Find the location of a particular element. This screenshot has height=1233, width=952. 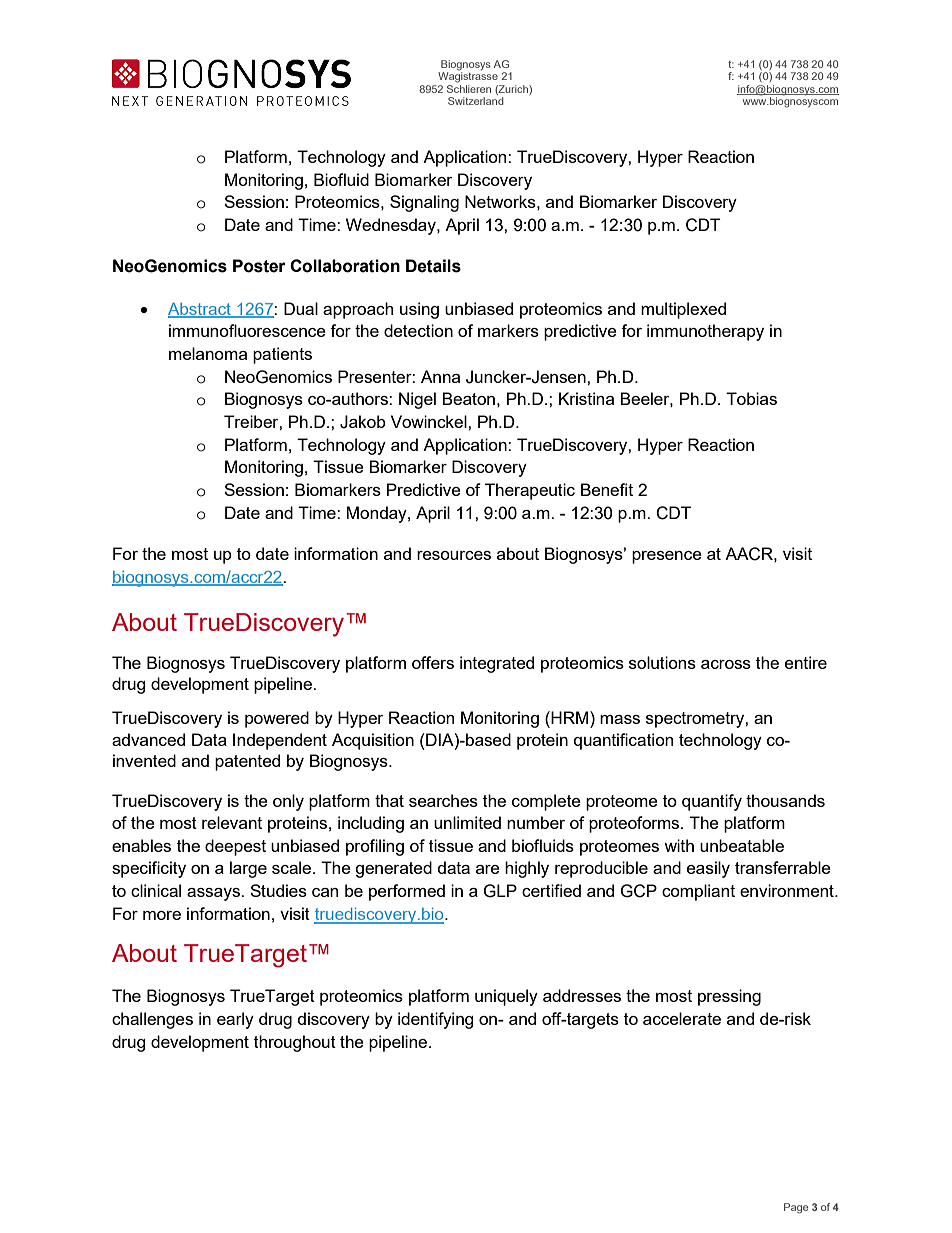

throughout is located at coordinates (295, 1043).
